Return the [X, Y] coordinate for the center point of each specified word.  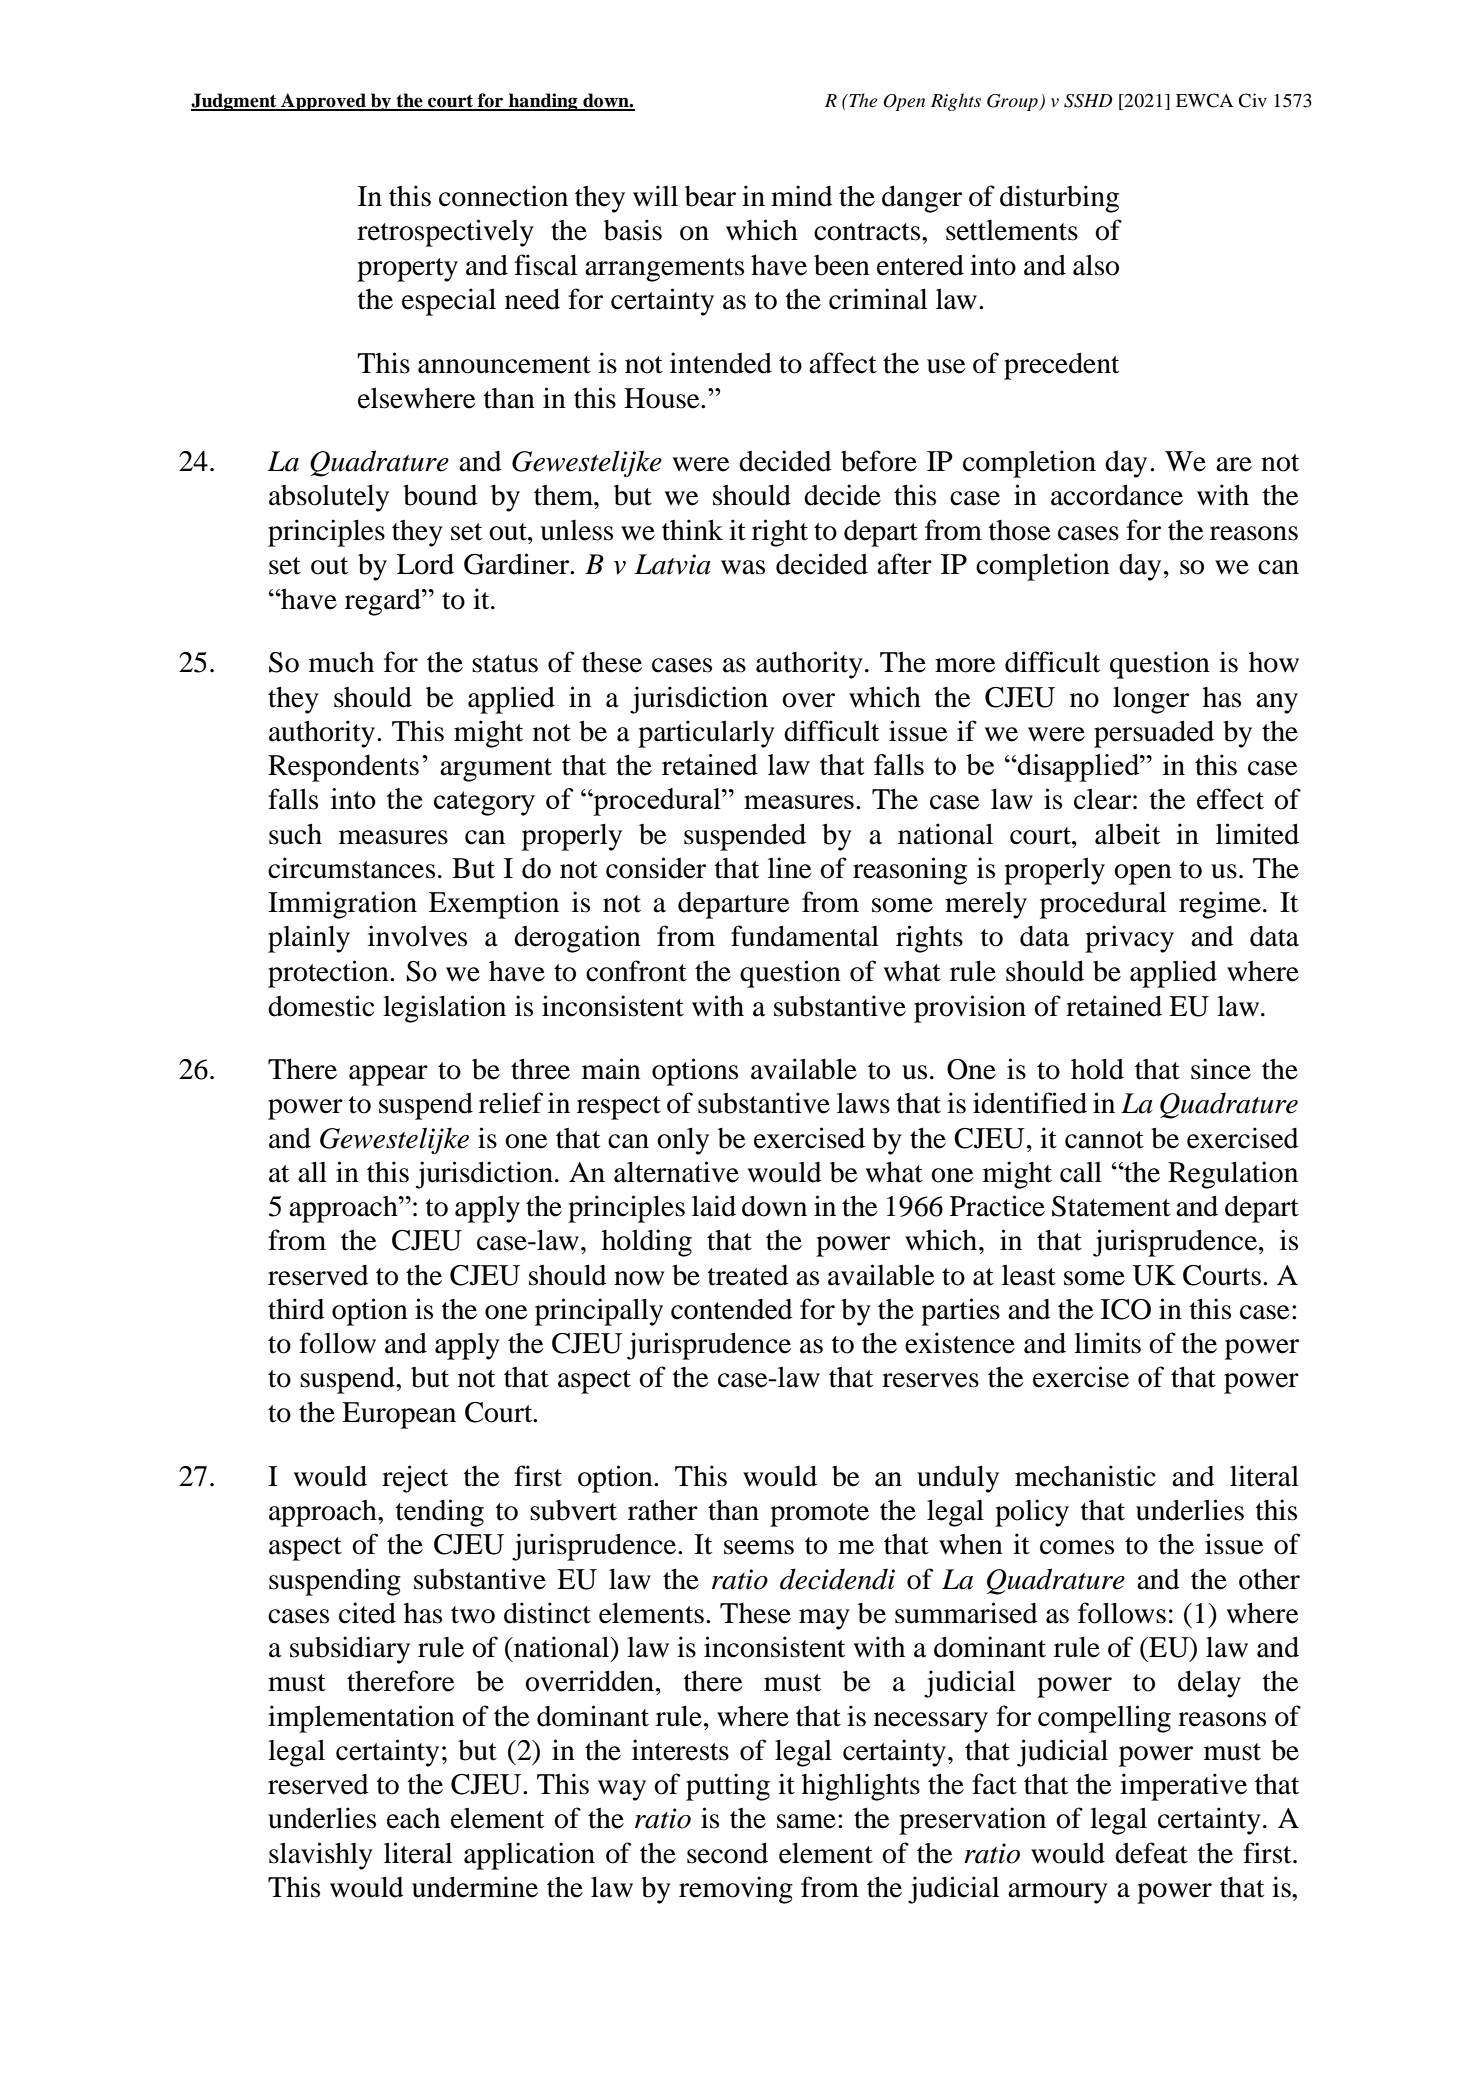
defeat [1151, 1853]
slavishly [321, 1856]
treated [748, 1275]
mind [802, 196]
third [296, 1309]
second [727, 1853]
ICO [1126, 1309]
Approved [323, 102]
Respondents [343, 768]
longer [1151, 700]
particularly [706, 734]
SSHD [1088, 101]
